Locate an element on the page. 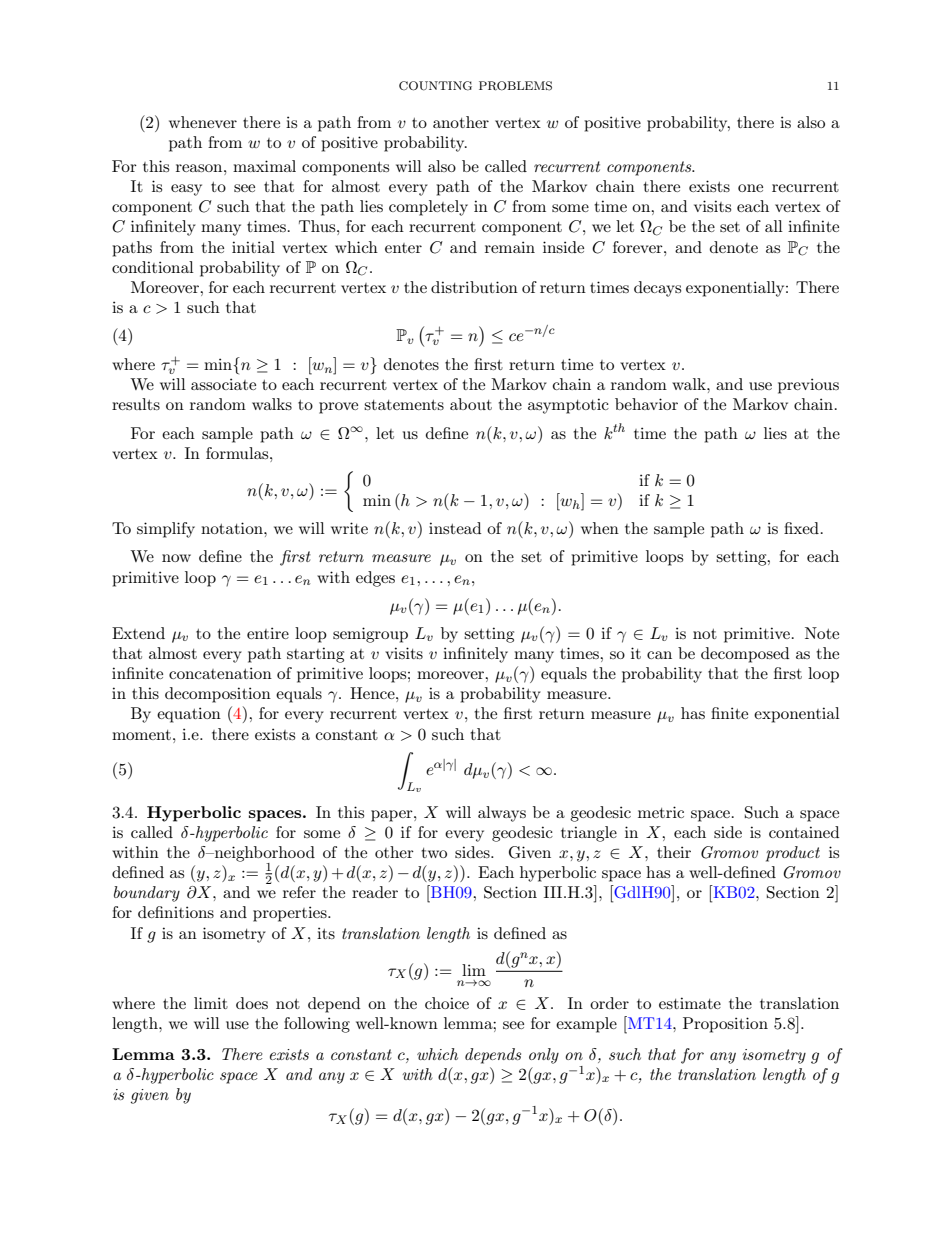  fixed is located at coordinates (801, 528).
